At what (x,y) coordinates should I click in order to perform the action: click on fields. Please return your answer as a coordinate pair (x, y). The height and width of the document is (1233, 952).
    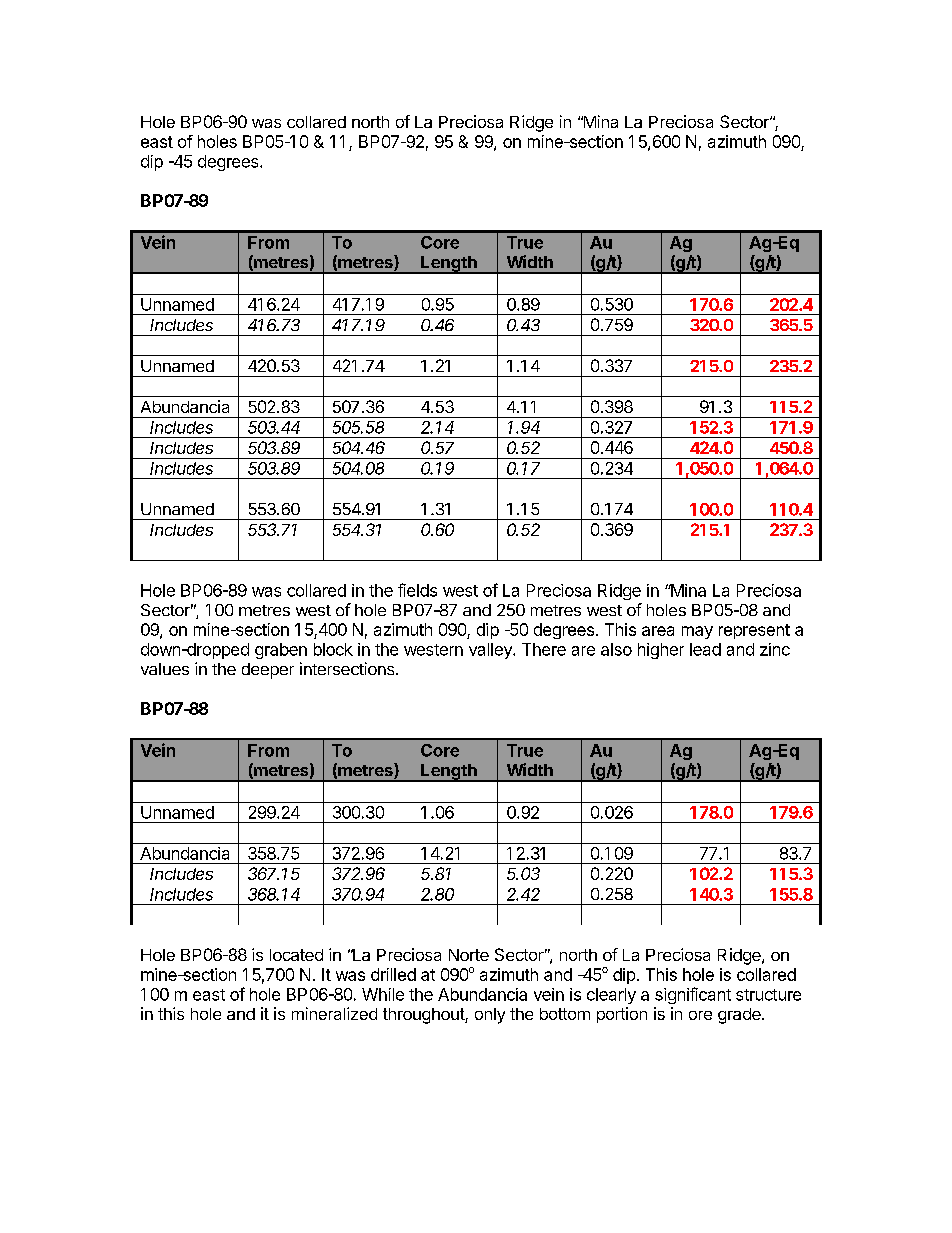
    Looking at the image, I should click on (417, 590).
